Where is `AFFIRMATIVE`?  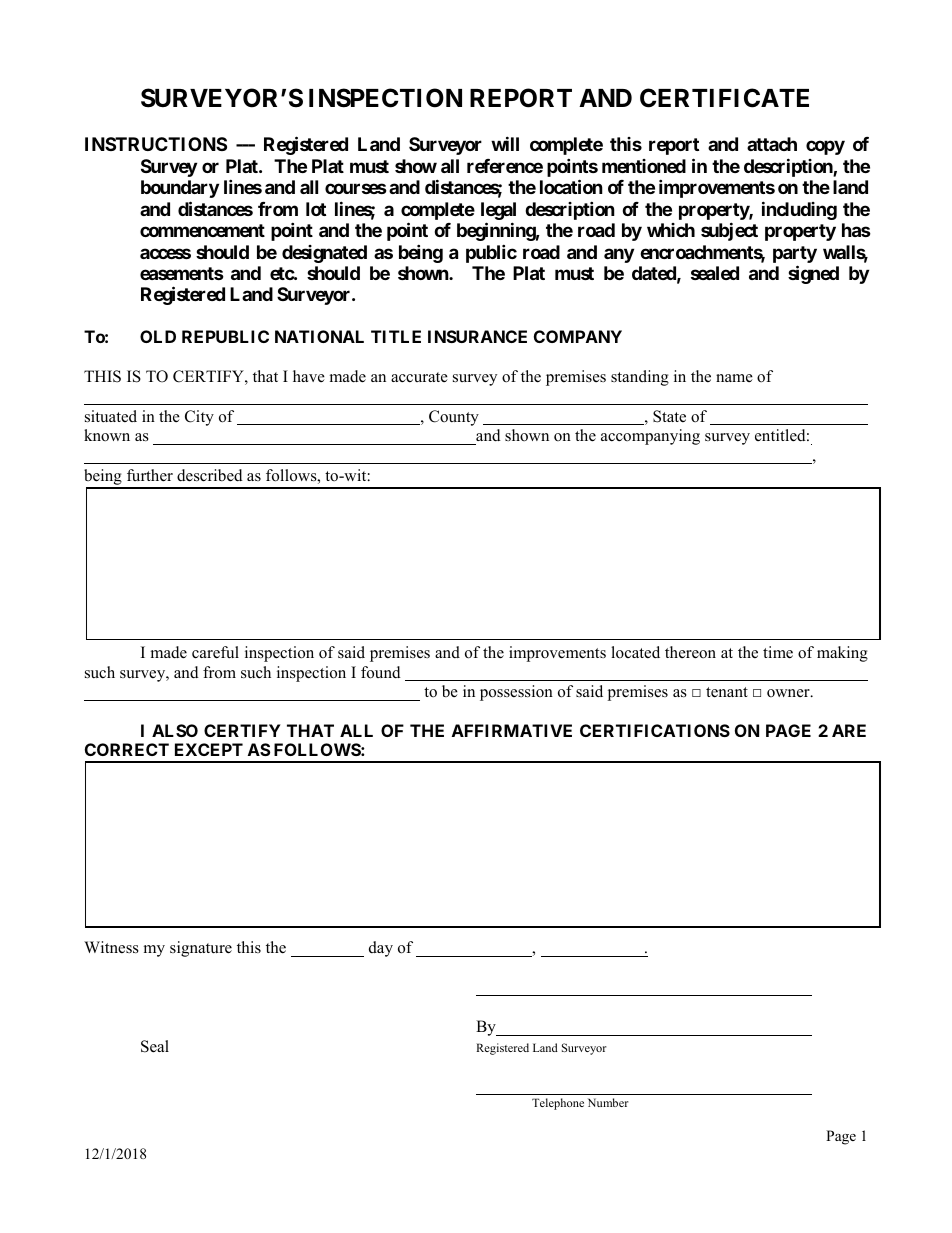
AFFIRMATIVE is located at coordinates (512, 730).
